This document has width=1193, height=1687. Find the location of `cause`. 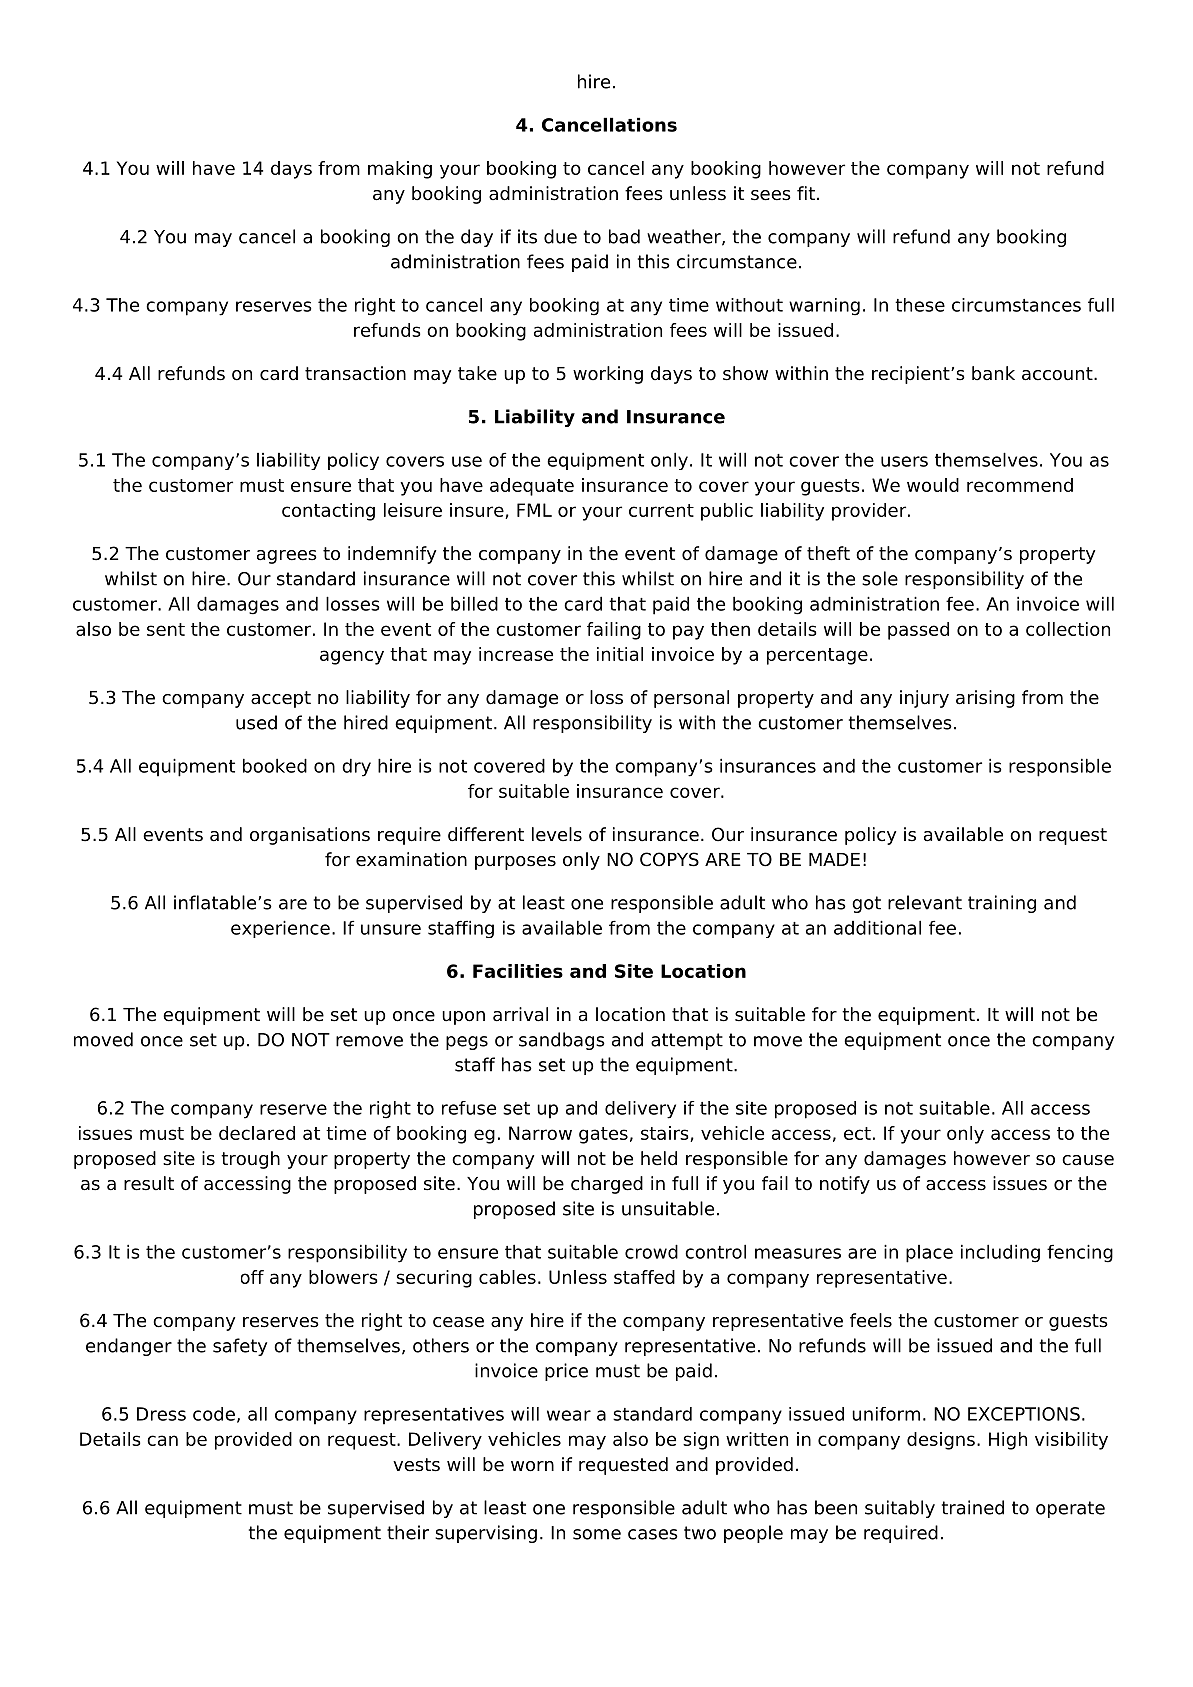

cause is located at coordinates (1088, 1160).
